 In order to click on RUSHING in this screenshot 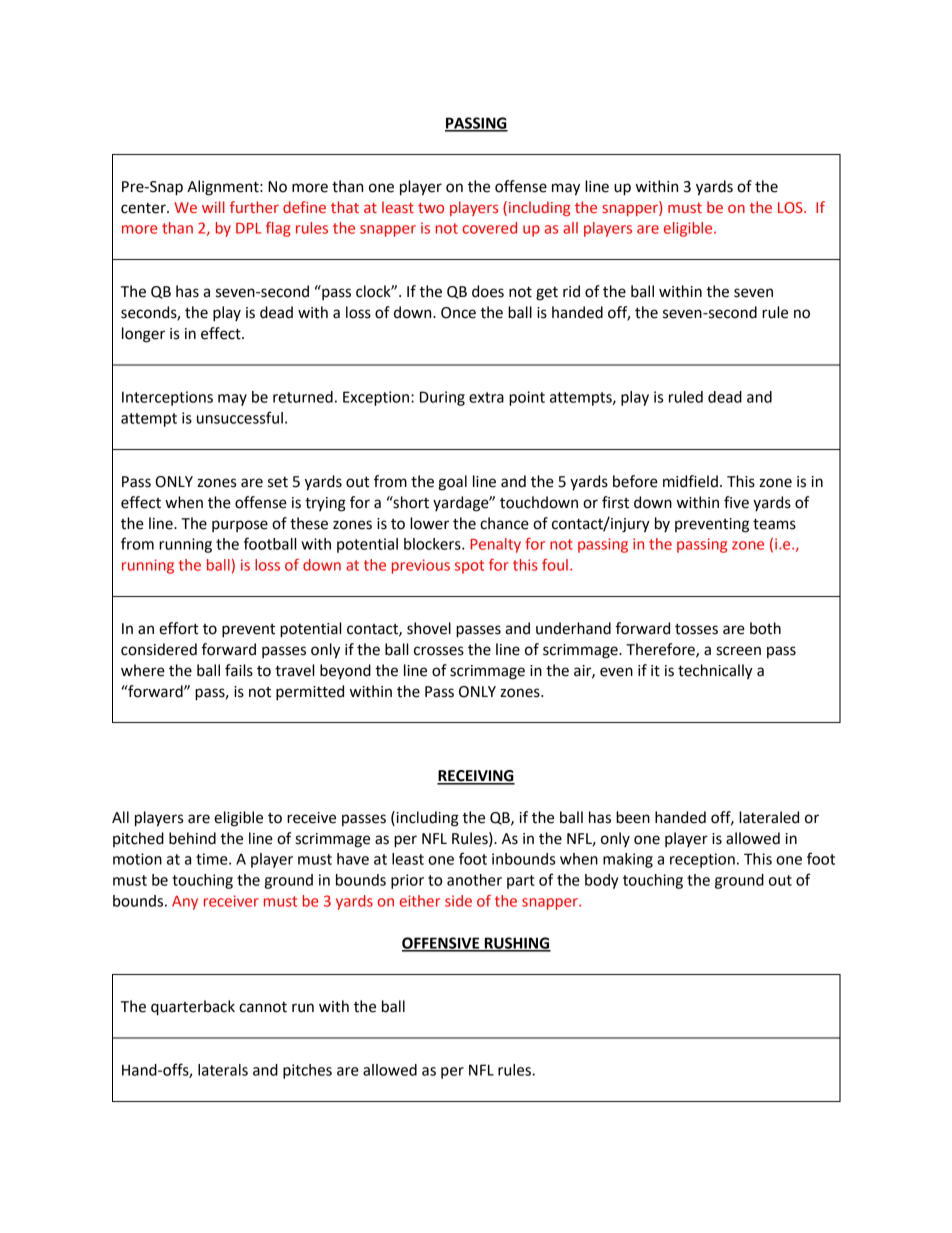, I will do `click(516, 944)`.
